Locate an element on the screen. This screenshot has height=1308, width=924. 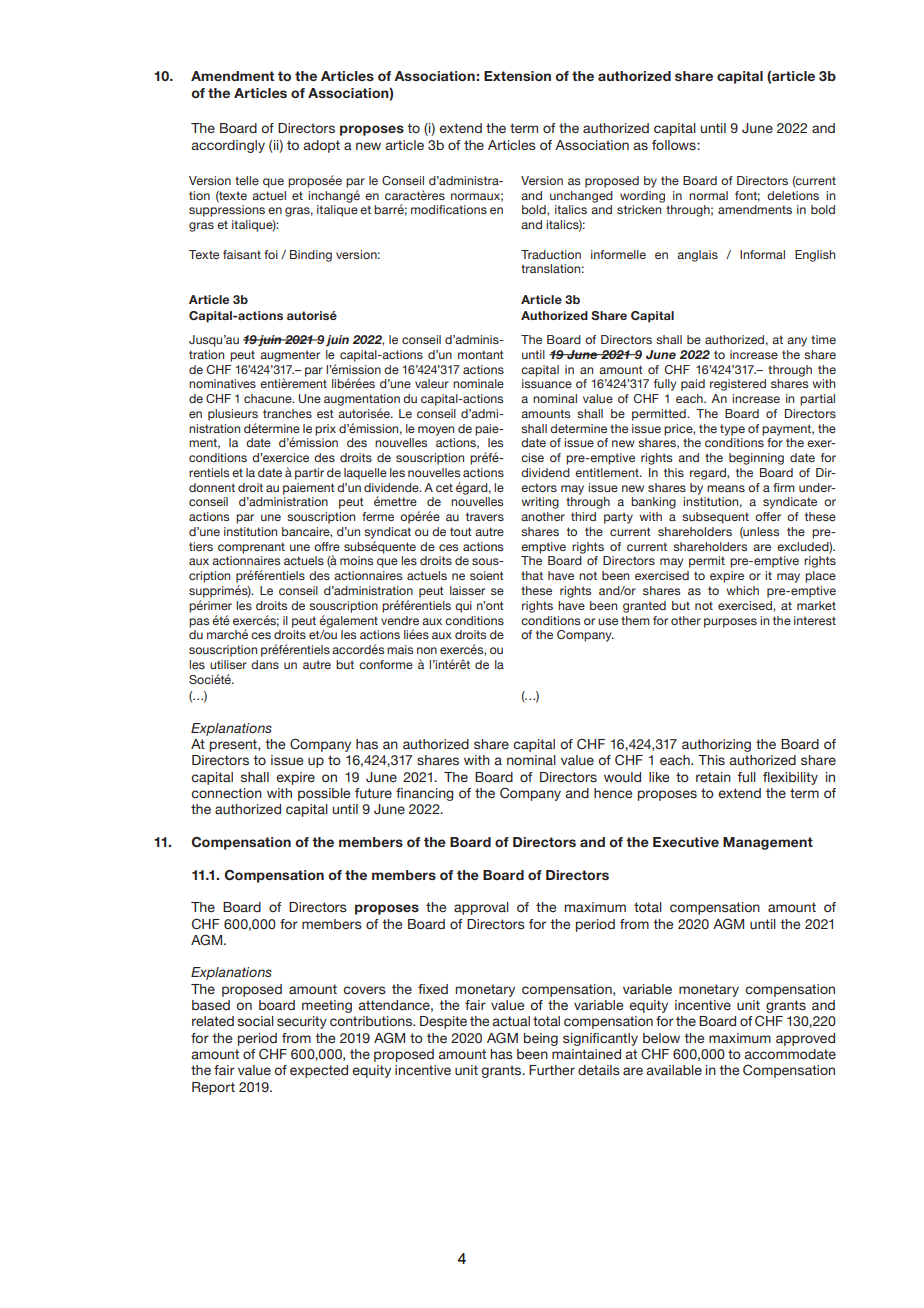
possible is located at coordinates (324, 794).
